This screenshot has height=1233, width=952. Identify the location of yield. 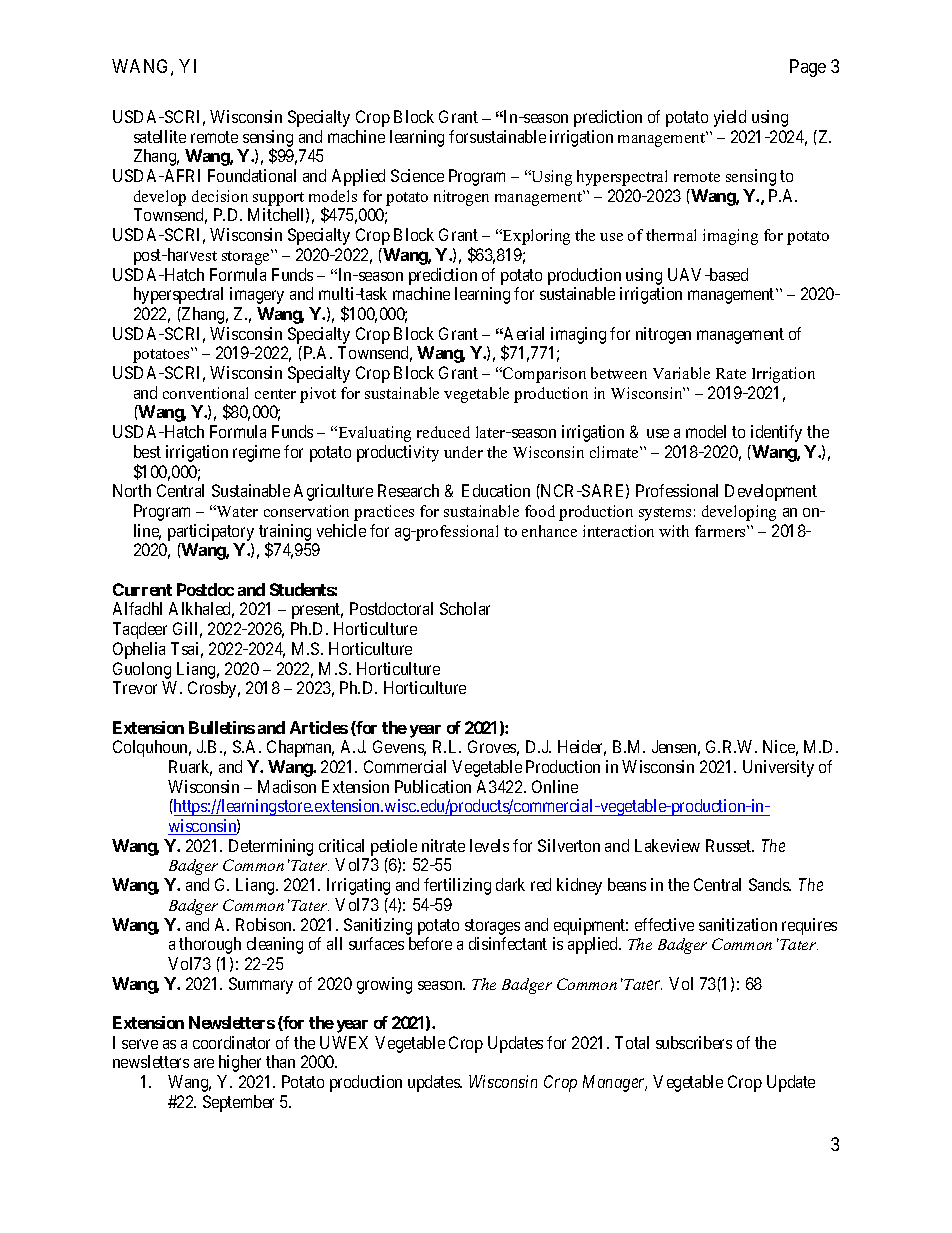
(730, 118).
